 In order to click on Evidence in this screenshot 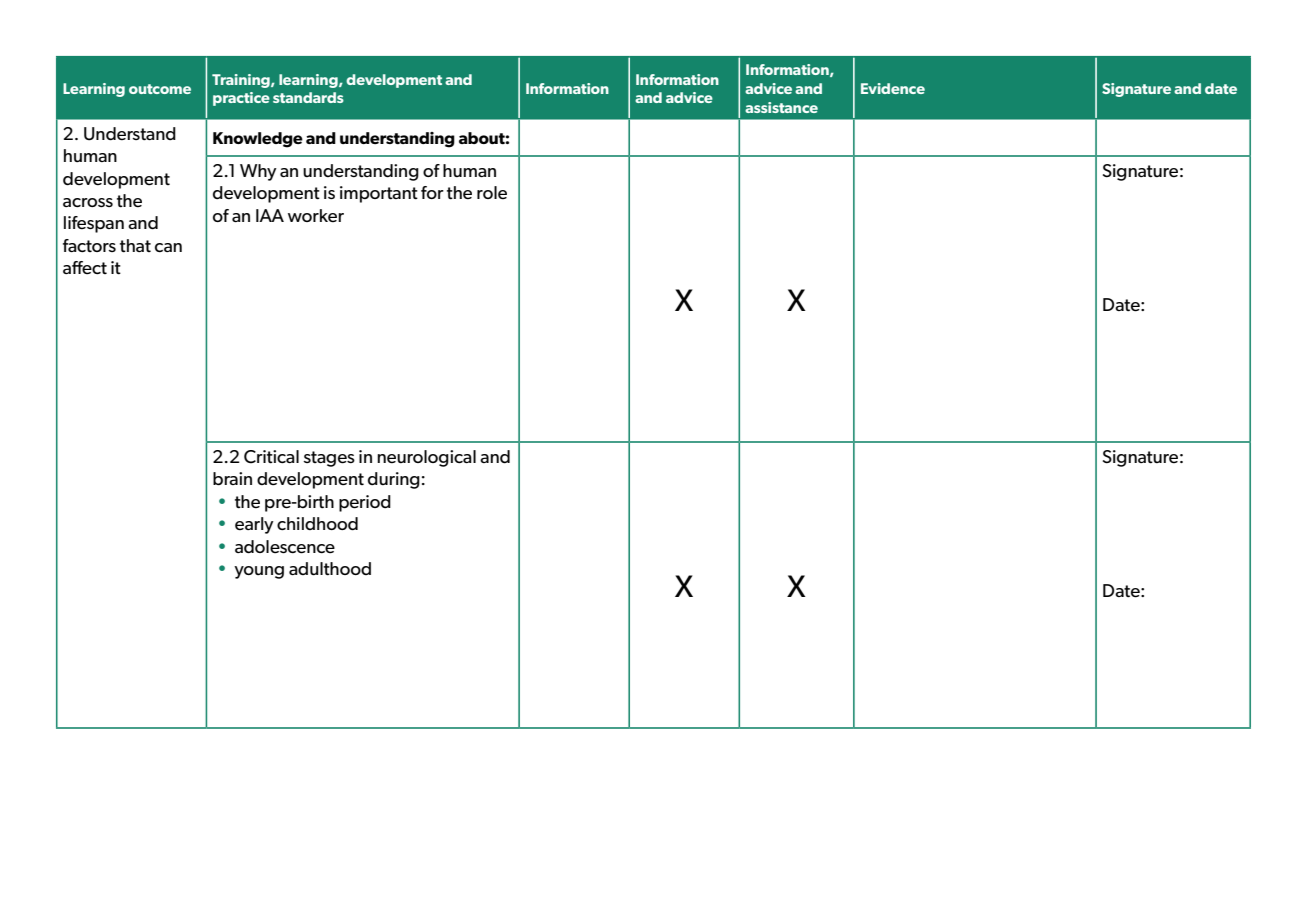, I will do `click(893, 88)`.
